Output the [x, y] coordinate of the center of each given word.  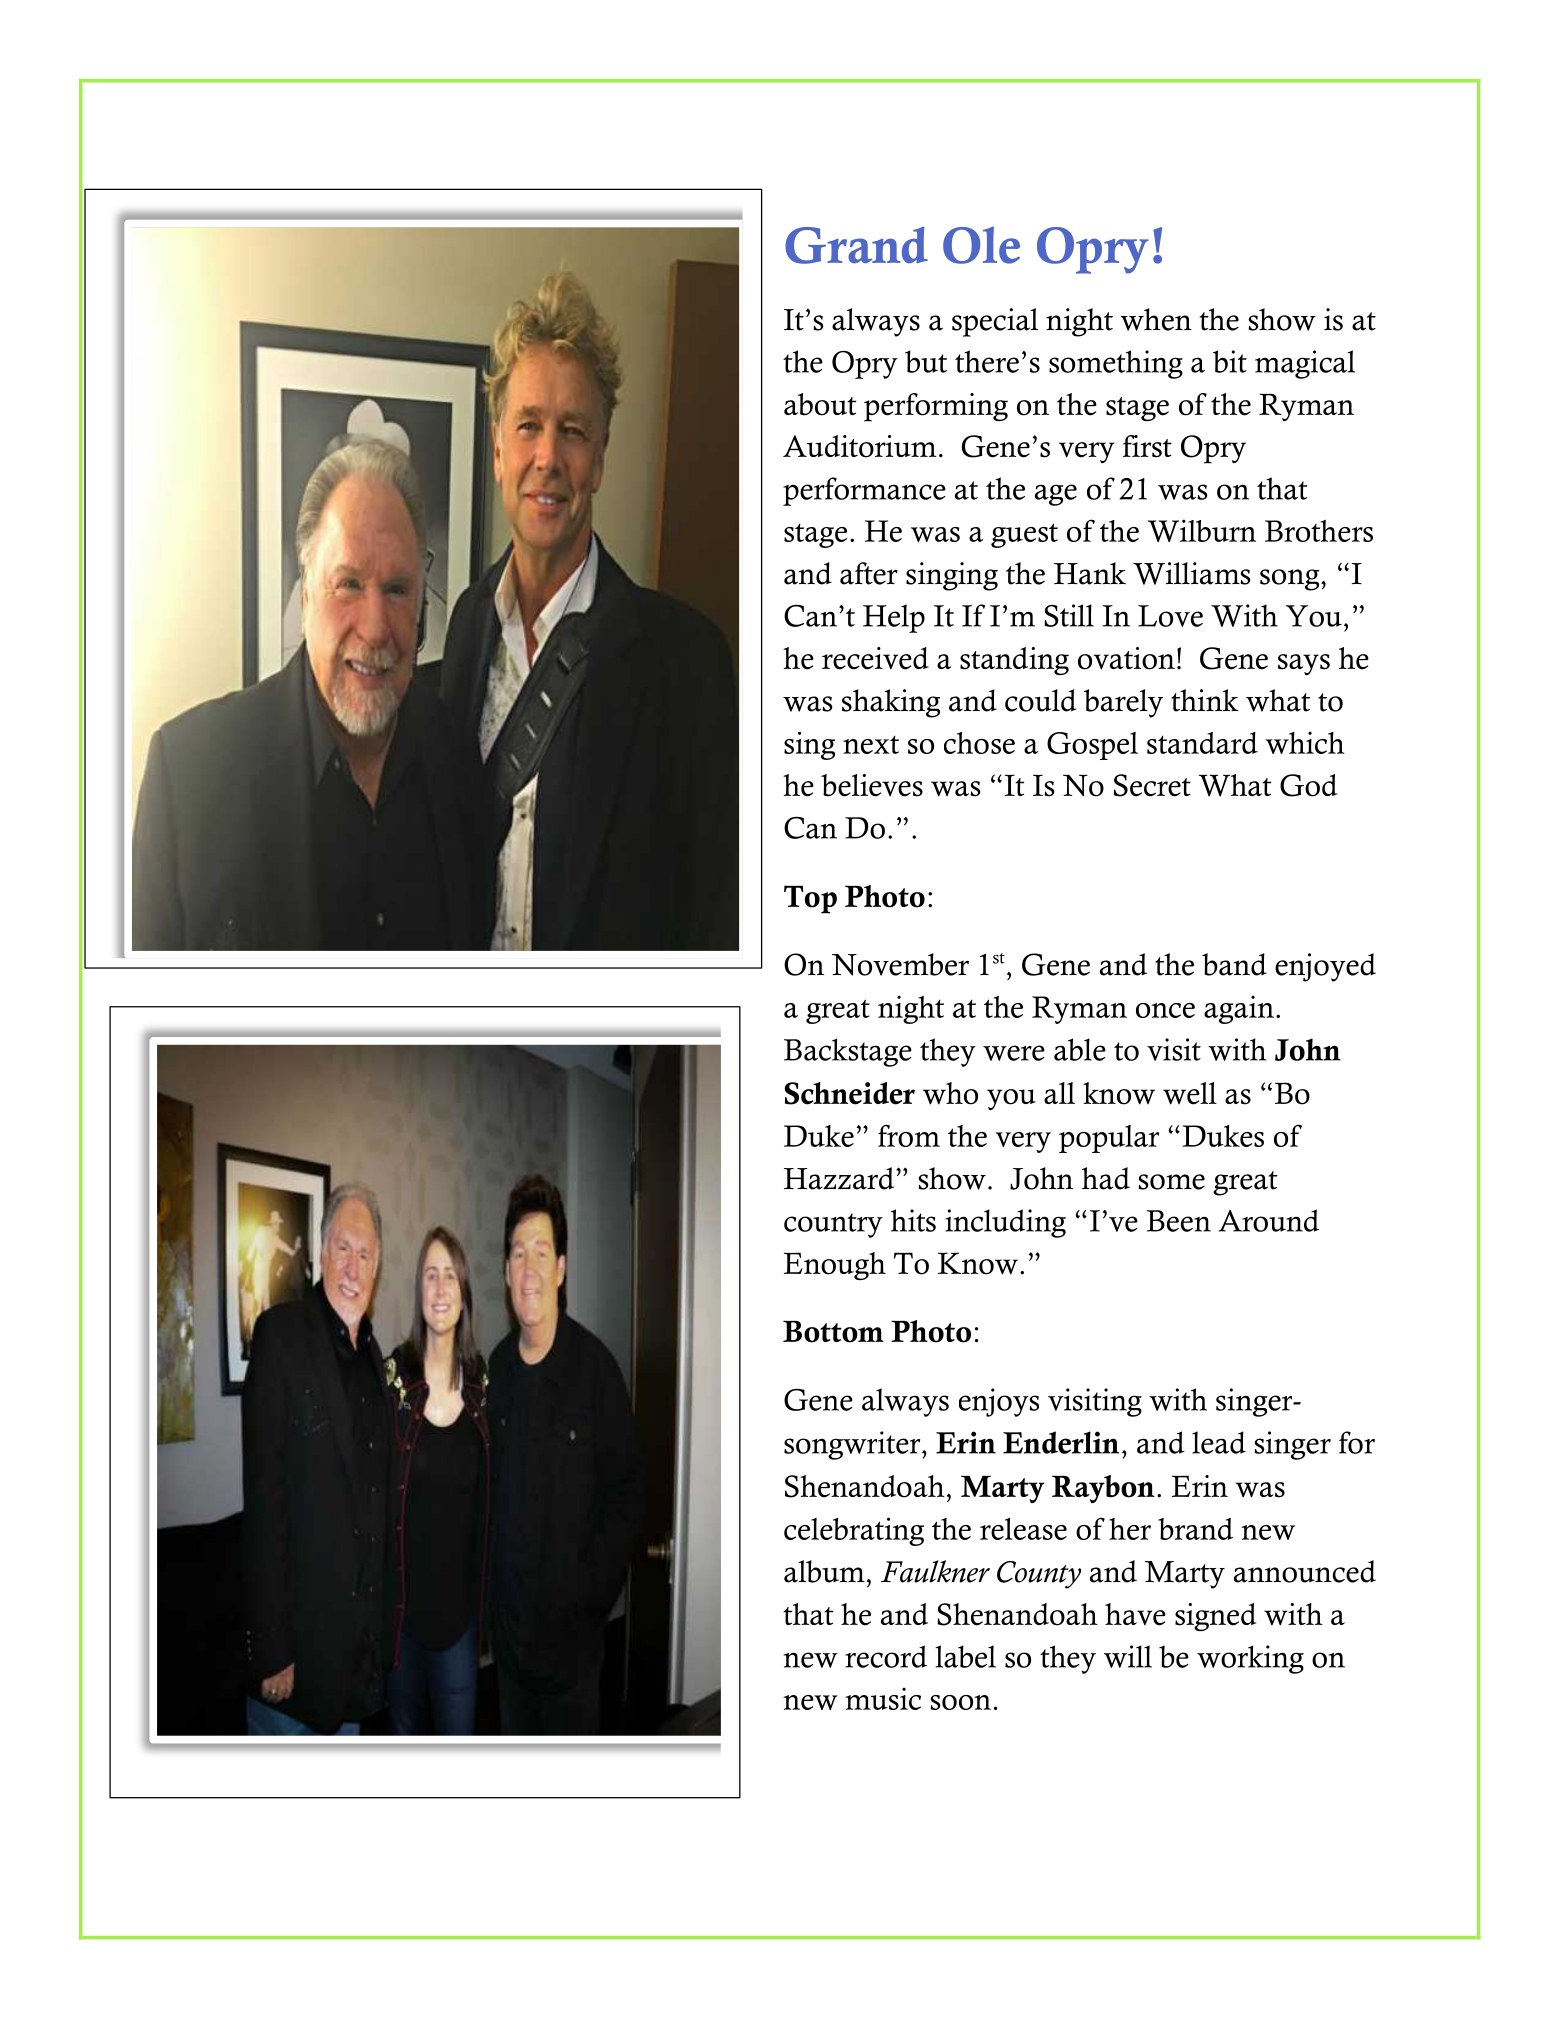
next [871, 745]
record [886, 1656]
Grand [856, 245]
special [995, 322]
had [1106, 1178]
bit [1230, 361]
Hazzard [840, 1178]
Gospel [1092, 746]
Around [1268, 1220]
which [1305, 742]
